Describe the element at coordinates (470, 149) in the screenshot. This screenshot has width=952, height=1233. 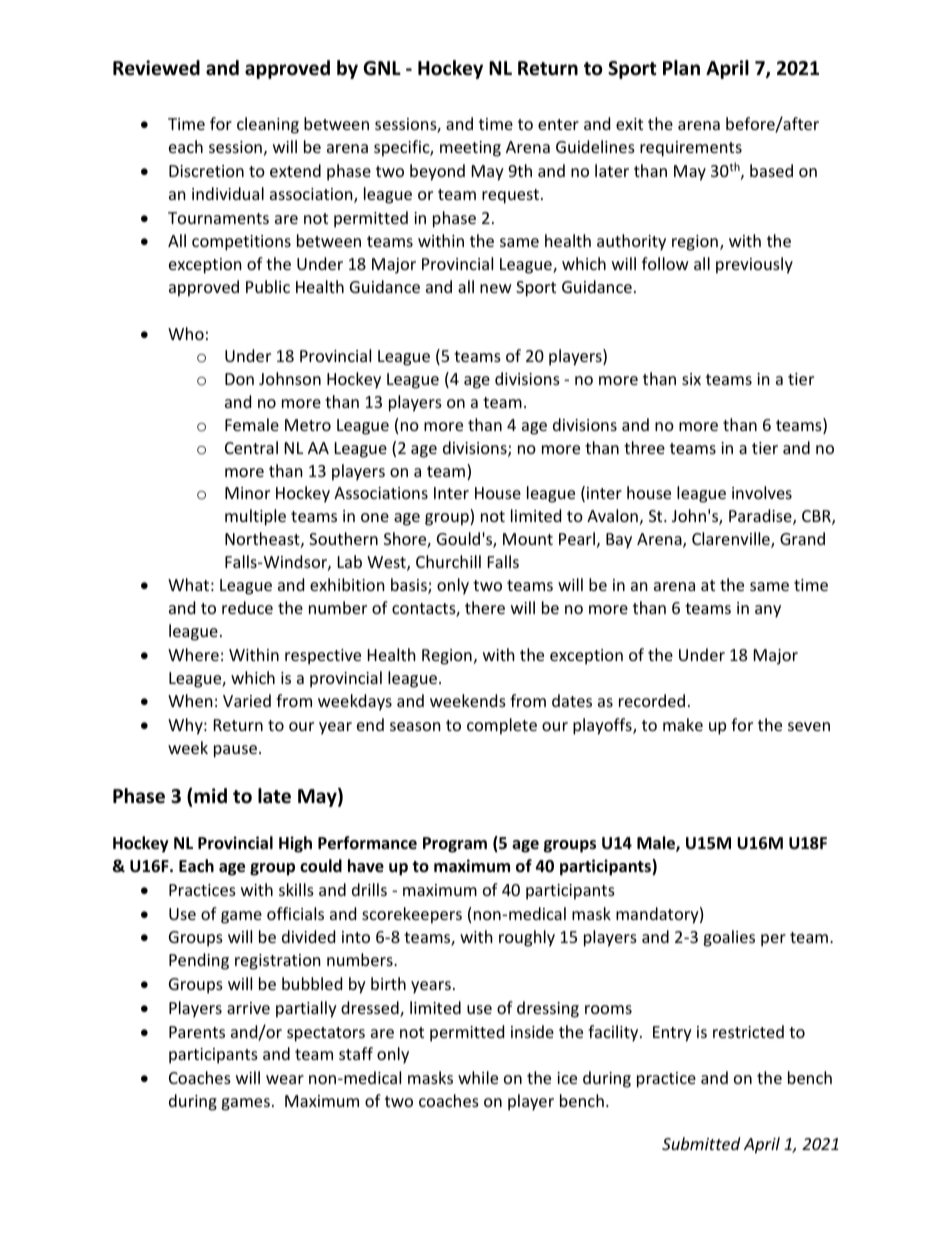
I see `meeting` at that location.
